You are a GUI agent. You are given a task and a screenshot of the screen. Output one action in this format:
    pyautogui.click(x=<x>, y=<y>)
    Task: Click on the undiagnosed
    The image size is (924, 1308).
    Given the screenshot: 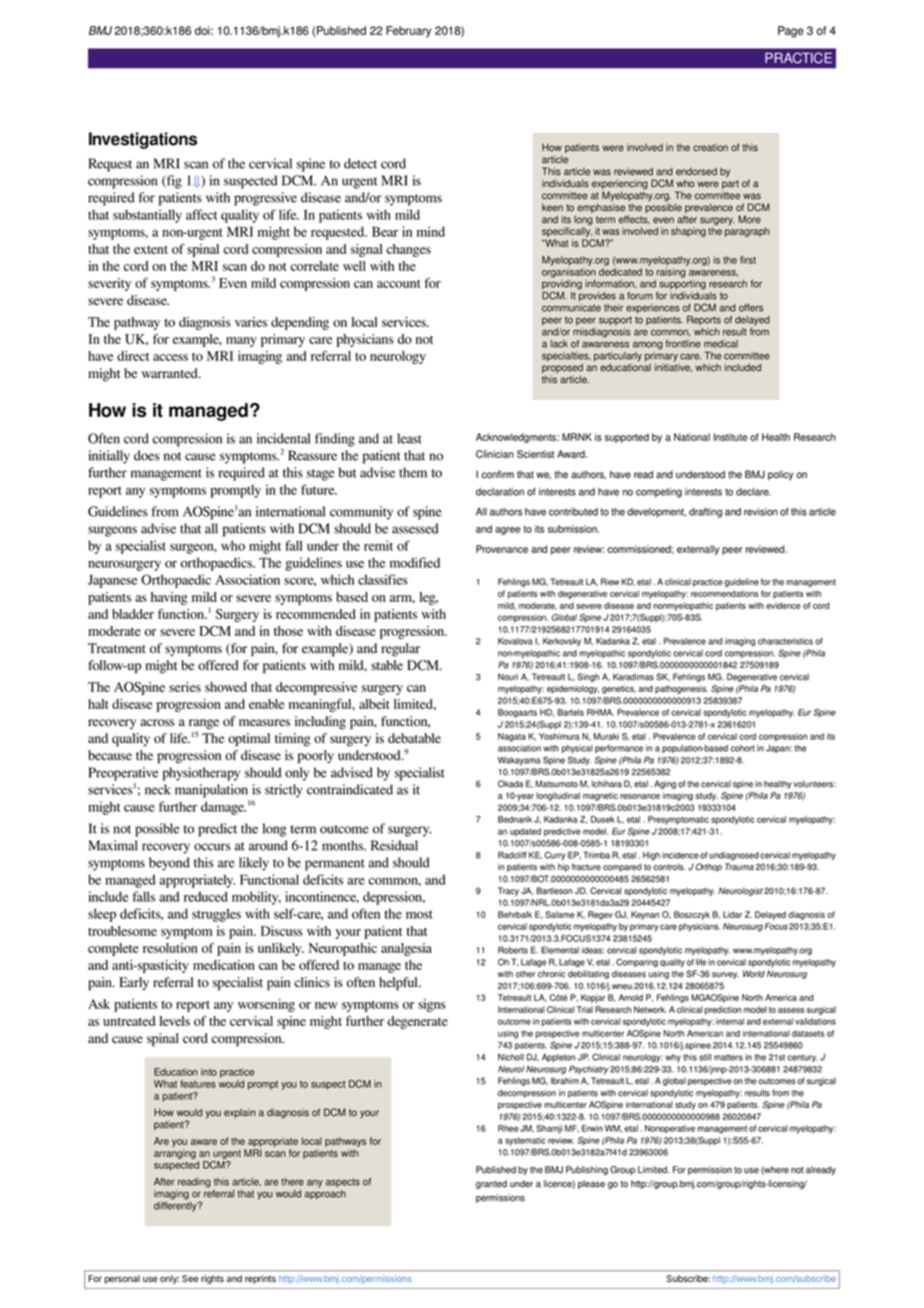 What is the action you would take?
    pyautogui.click(x=734, y=856)
